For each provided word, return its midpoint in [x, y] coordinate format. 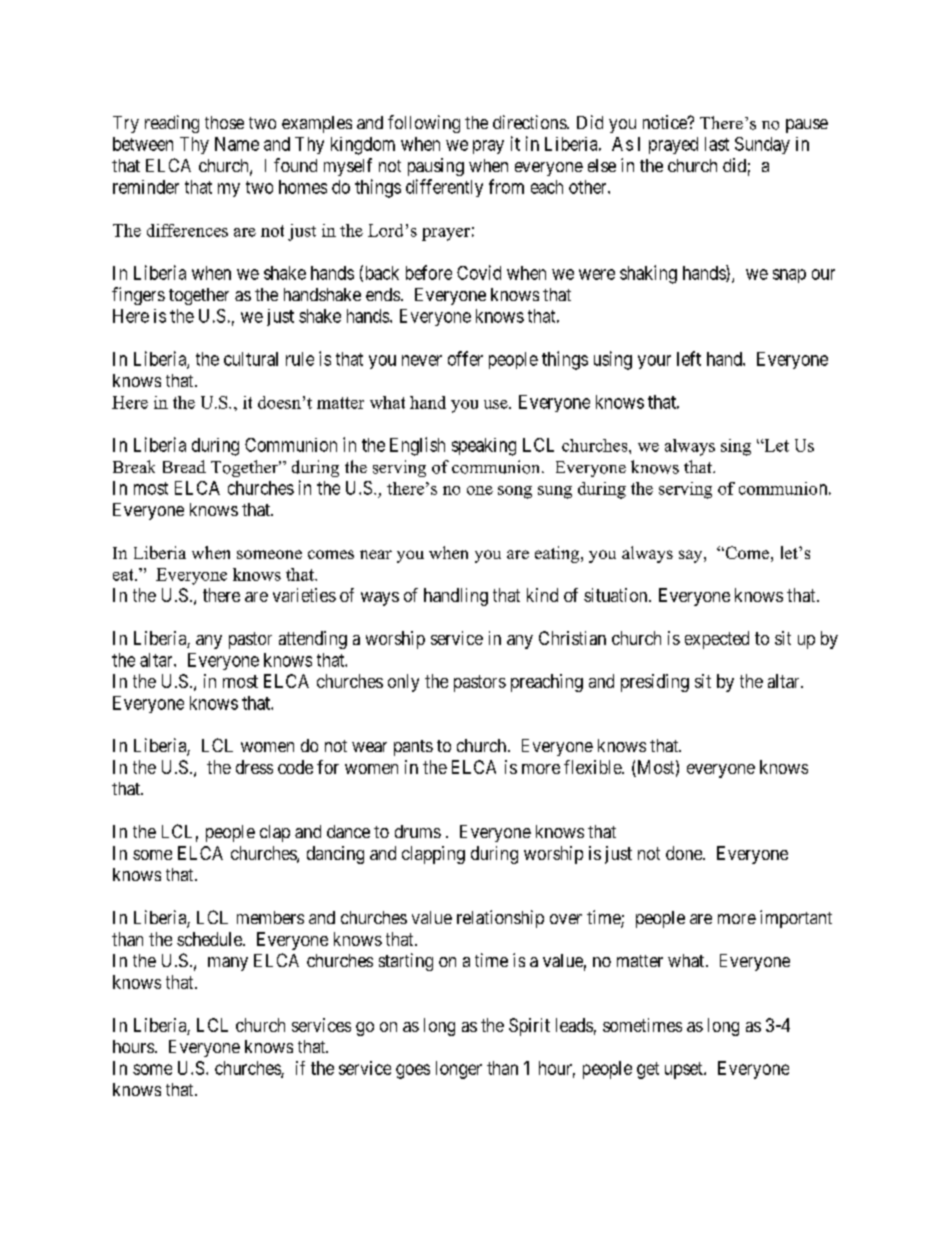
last [717, 144]
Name [237, 144]
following [424, 124]
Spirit [529, 1027]
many [228, 964]
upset [685, 1070]
